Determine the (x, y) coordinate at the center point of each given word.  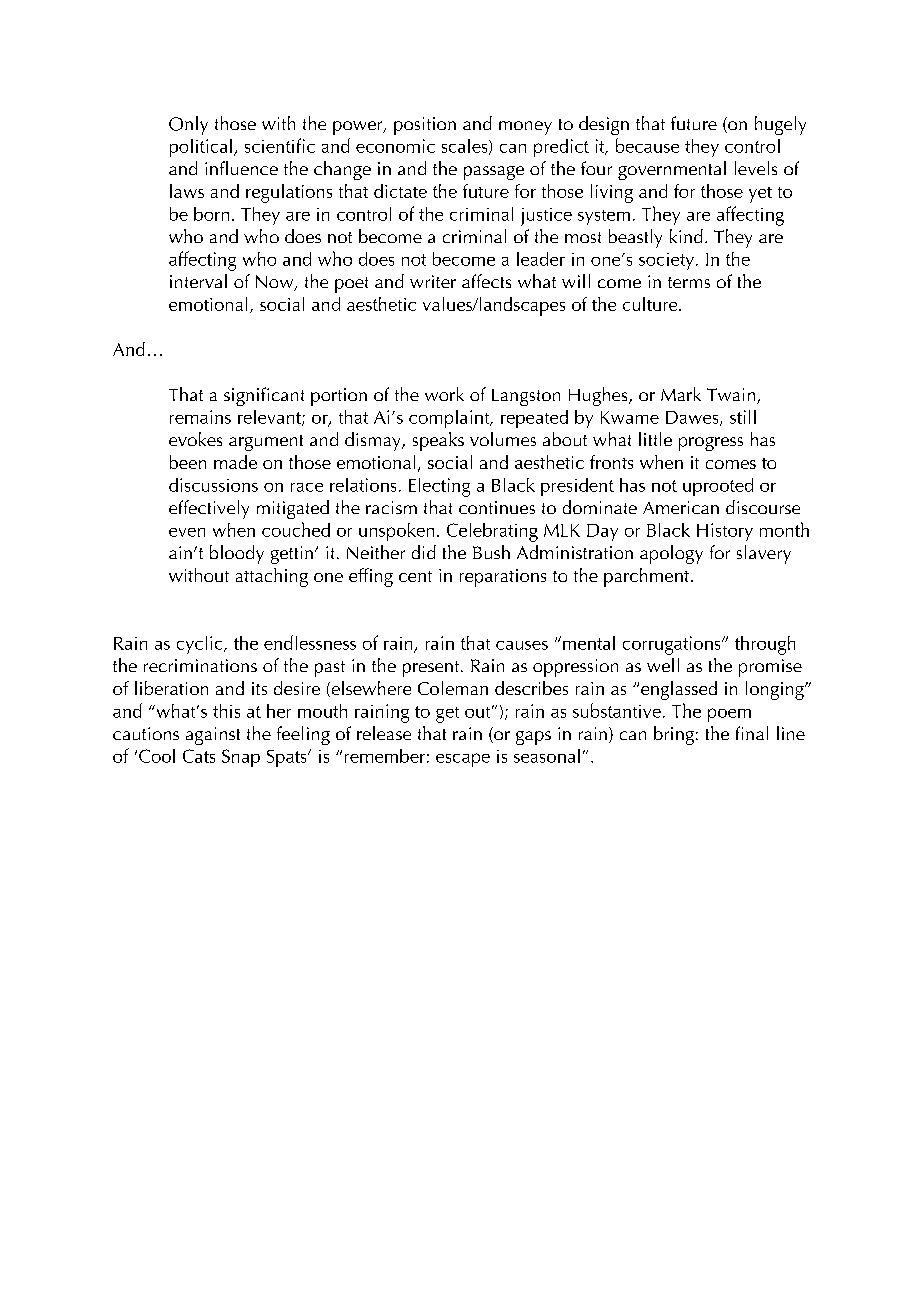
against (213, 736)
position (425, 126)
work (444, 394)
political (201, 148)
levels (756, 168)
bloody (237, 554)
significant (264, 396)
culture (651, 304)
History (725, 532)
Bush (491, 552)
